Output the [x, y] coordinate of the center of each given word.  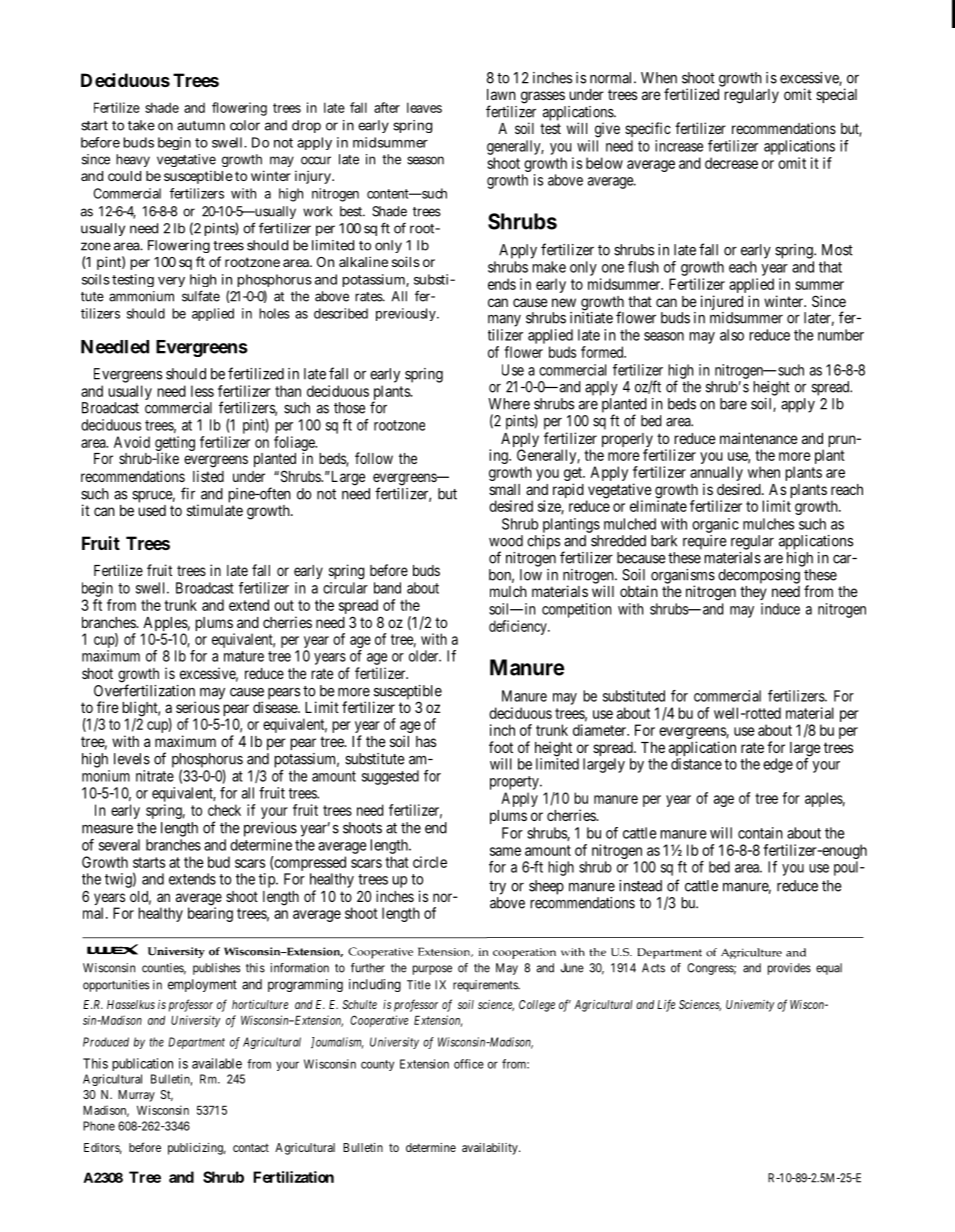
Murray [136, 1096]
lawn [501, 94]
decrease [731, 163]
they [753, 593]
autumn [201, 126]
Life [666, 1005]
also [732, 335]
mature [244, 656]
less [202, 391]
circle [430, 862]
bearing [210, 914]
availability [491, 1149]
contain [760, 833]
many [504, 321]
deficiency [519, 627]
